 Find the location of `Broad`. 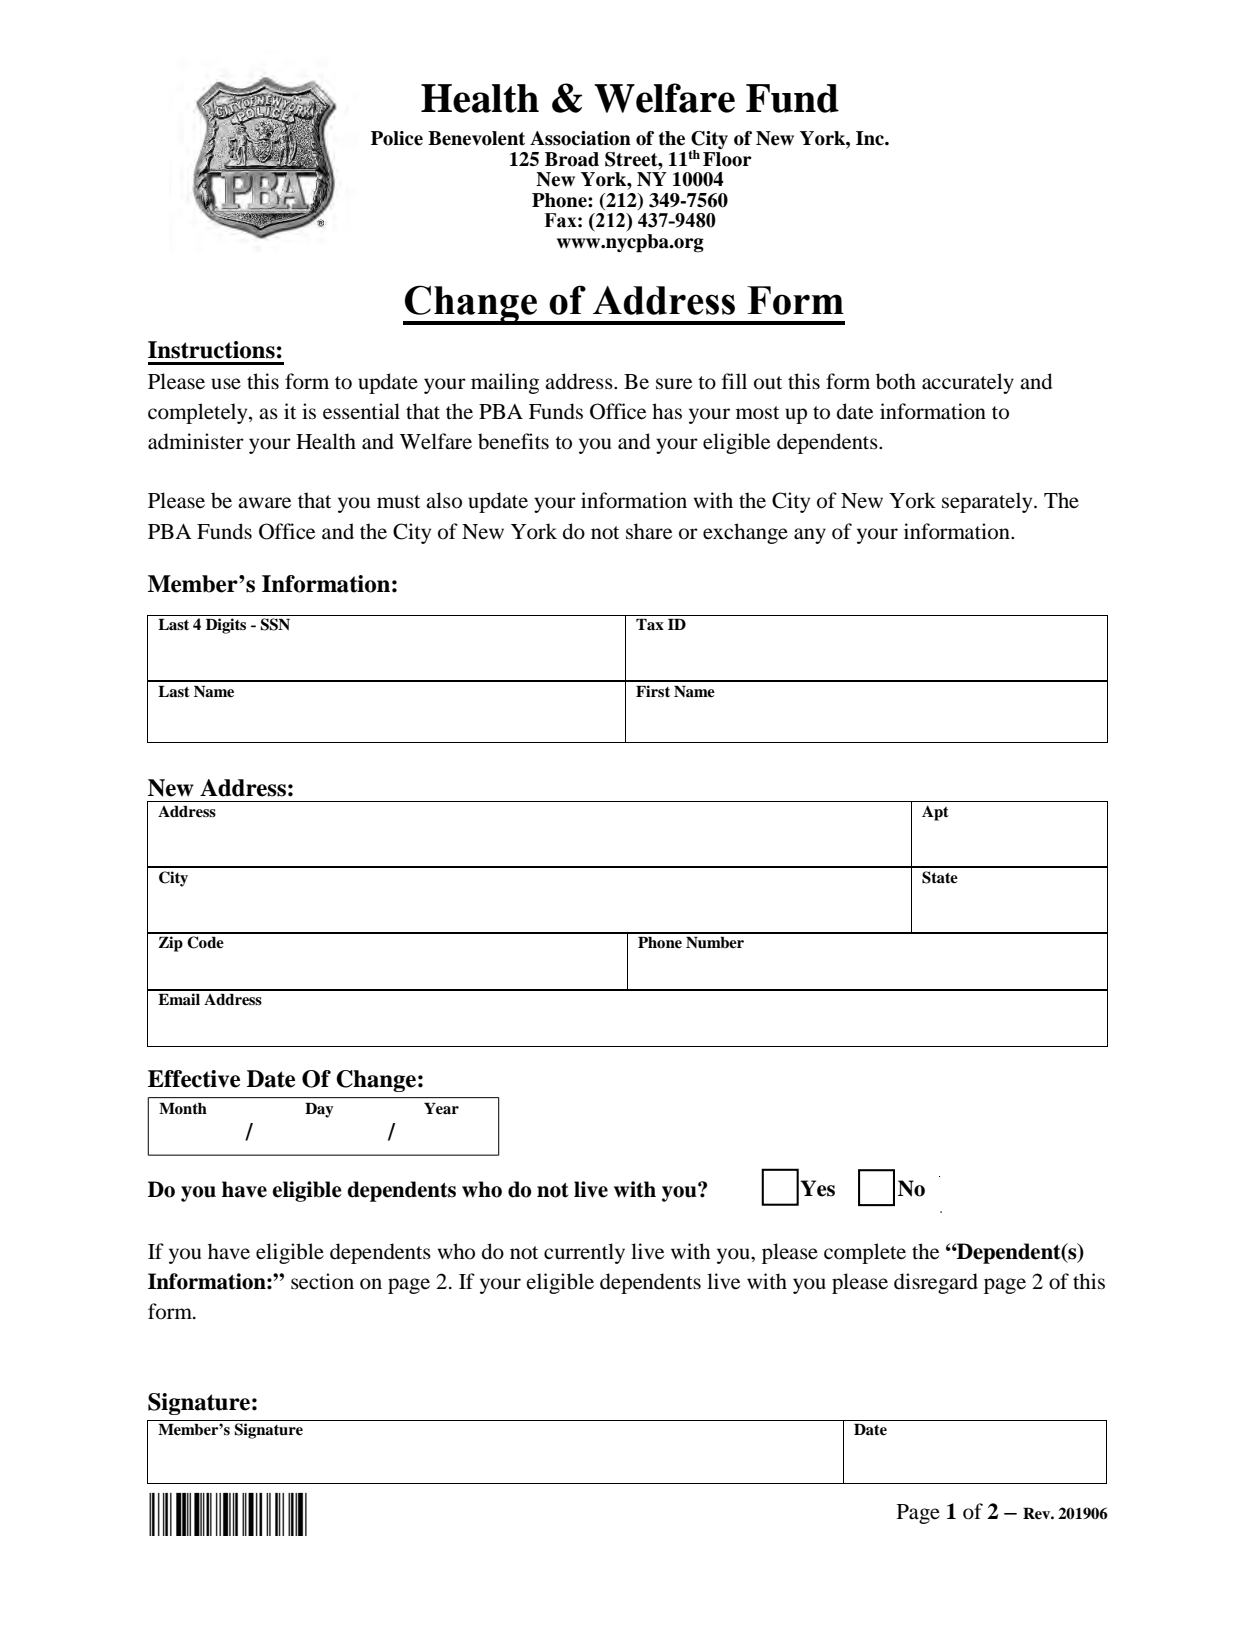

Broad is located at coordinates (572, 159).
